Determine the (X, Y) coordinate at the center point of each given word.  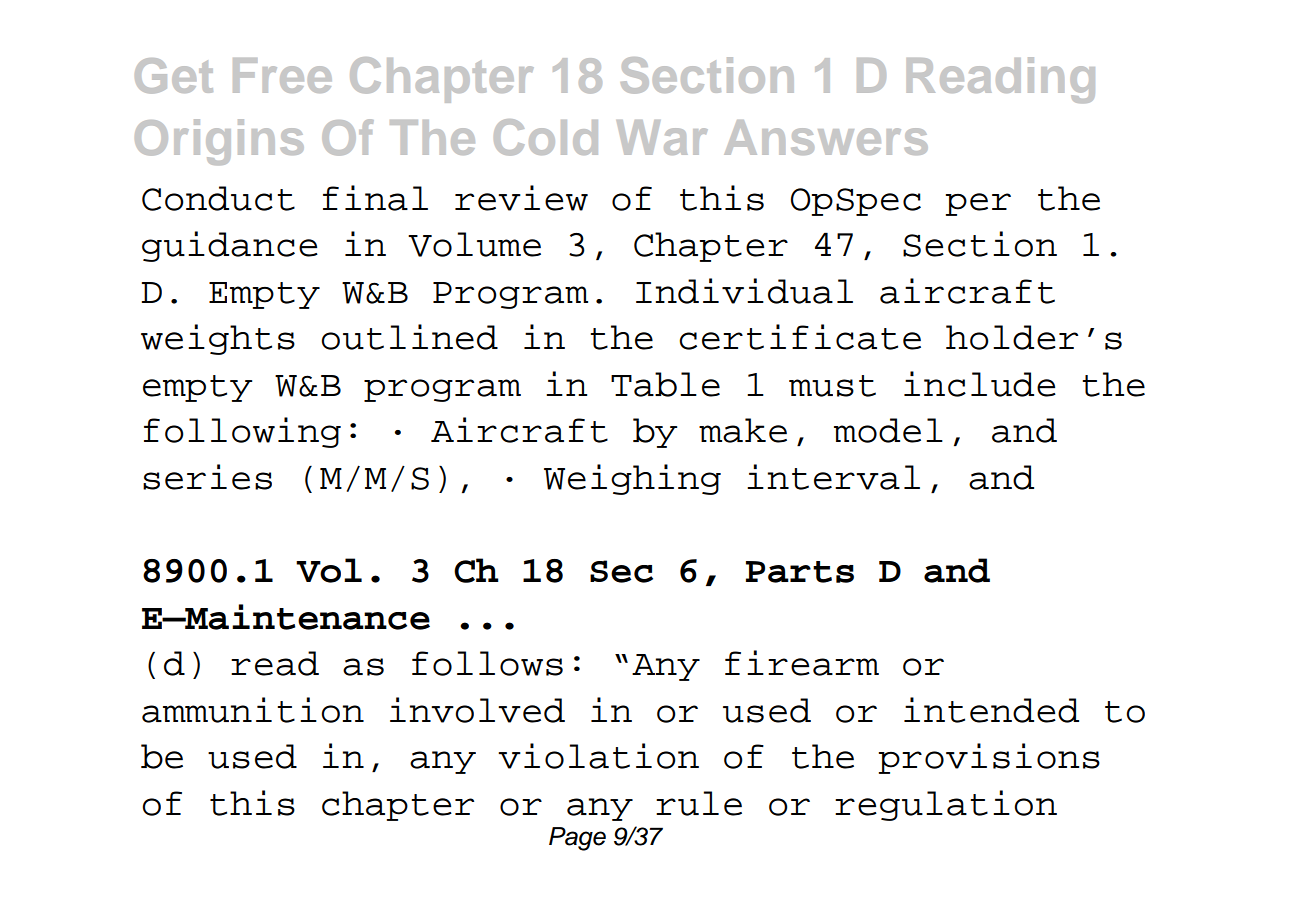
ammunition (253, 710)
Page (577, 839)
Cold (546, 137)
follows (487, 663)
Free (282, 75)
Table (665, 384)
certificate (800, 337)
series (207, 477)
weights (218, 339)
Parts (800, 572)
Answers (826, 137)
